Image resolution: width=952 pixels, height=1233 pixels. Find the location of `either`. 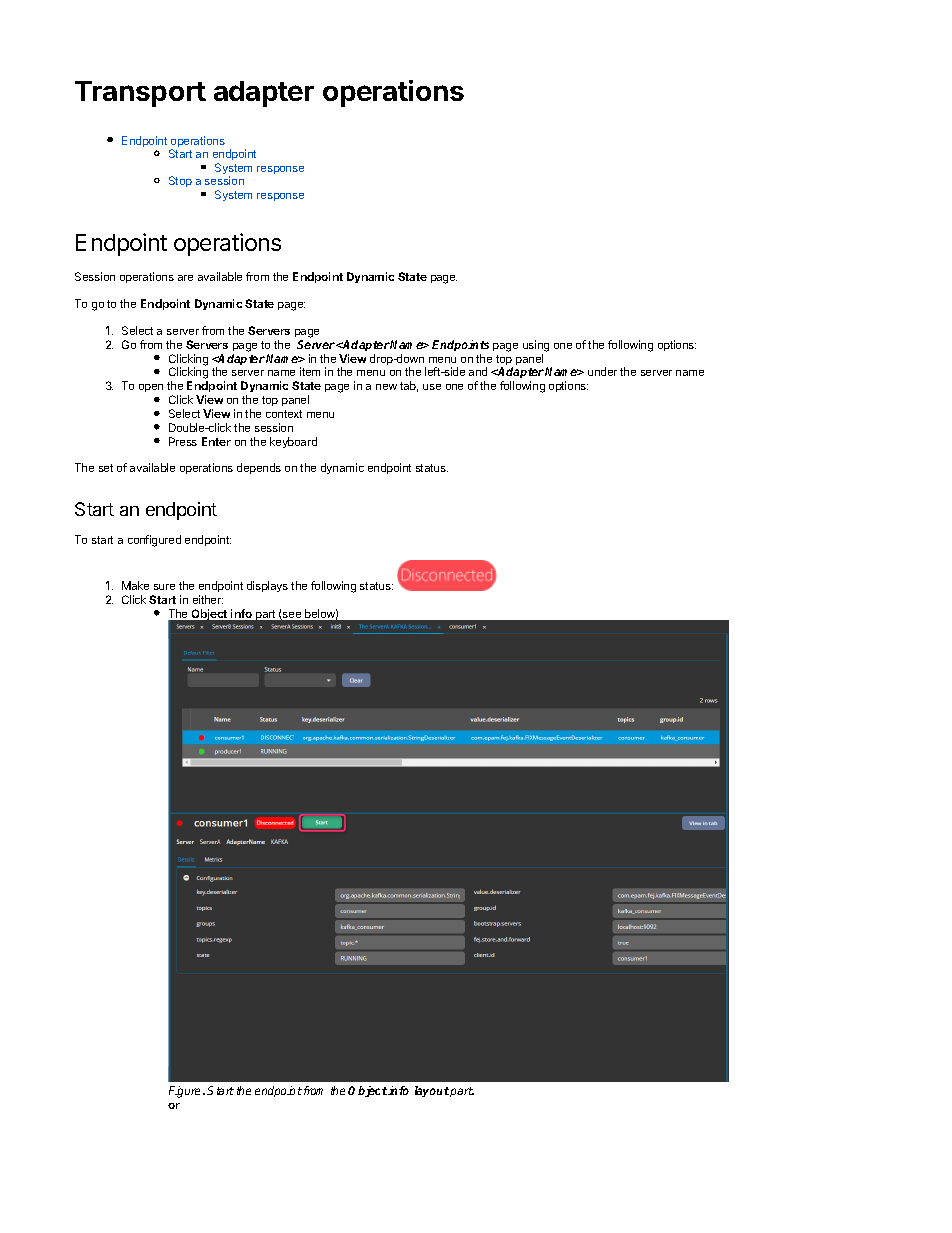

either is located at coordinates (208, 599).
